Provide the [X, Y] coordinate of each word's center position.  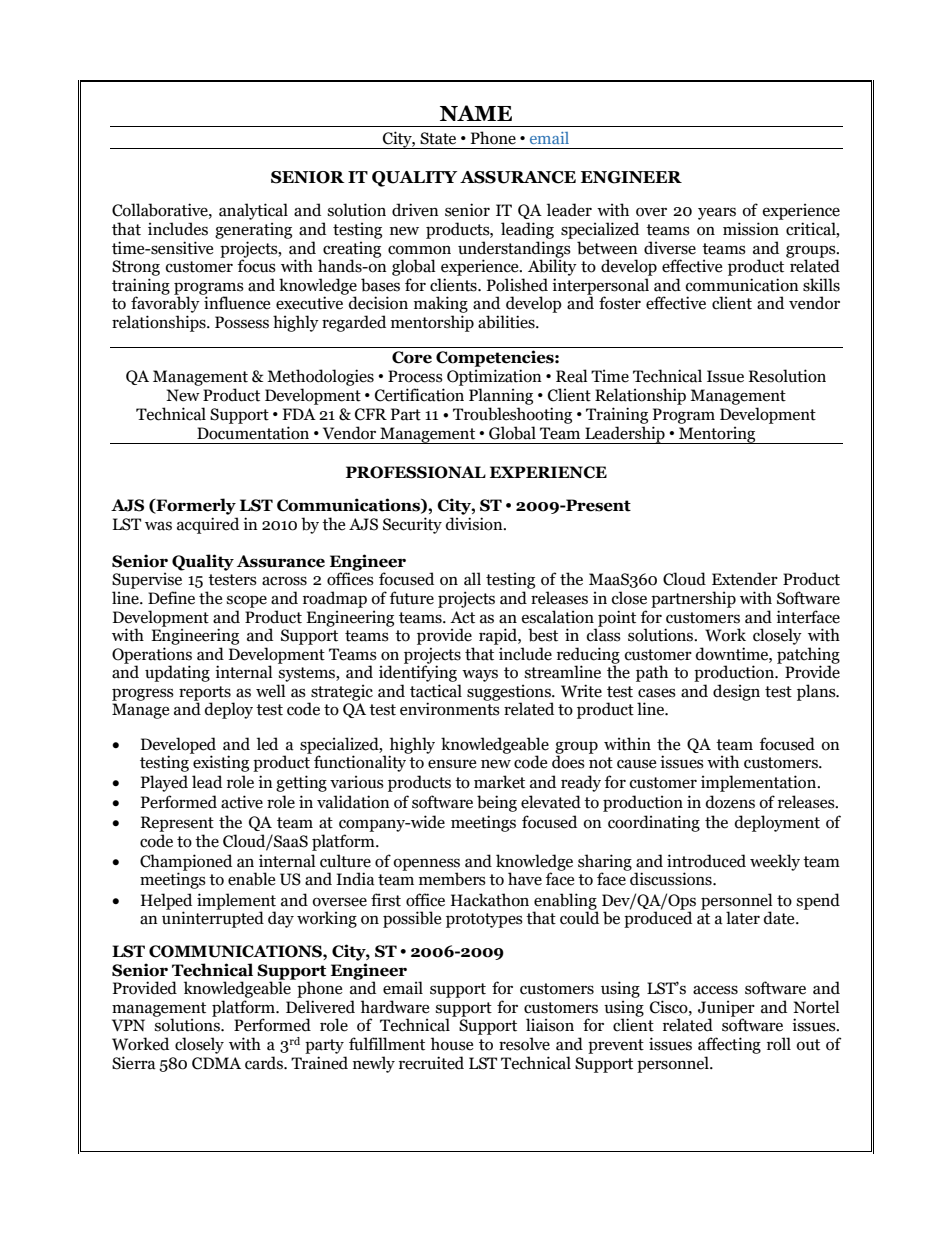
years [717, 213]
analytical [253, 211]
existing [221, 763]
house [452, 1044]
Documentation [253, 433]
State [438, 138]
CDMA [216, 1063]
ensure [452, 764]
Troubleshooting [512, 415]
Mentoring [717, 435]
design [736, 692]
